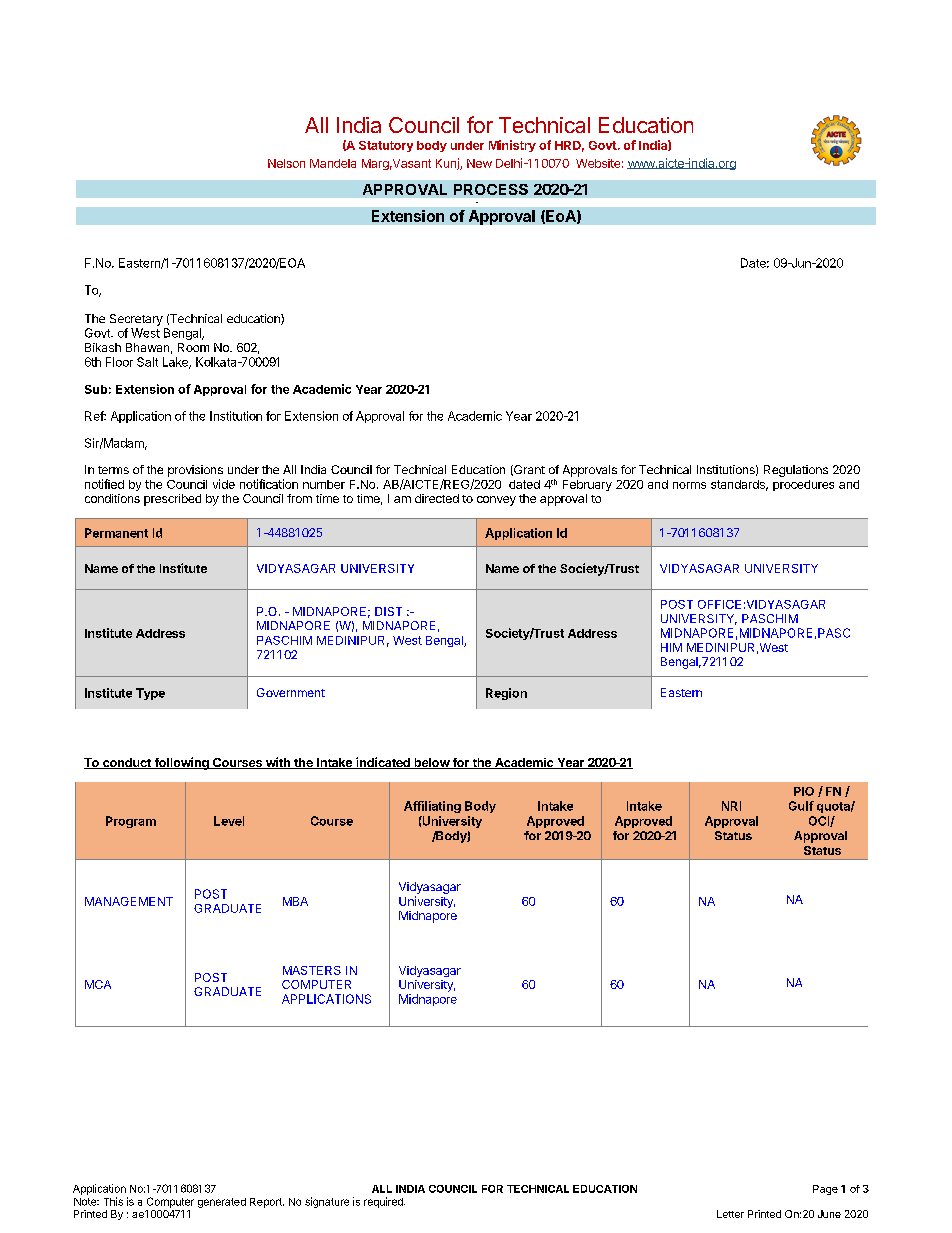 The image size is (952, 1233). What do you see at coordinates (195, 471) in the screenshot?
I see `provisions` at bounding box center [195, 471].
